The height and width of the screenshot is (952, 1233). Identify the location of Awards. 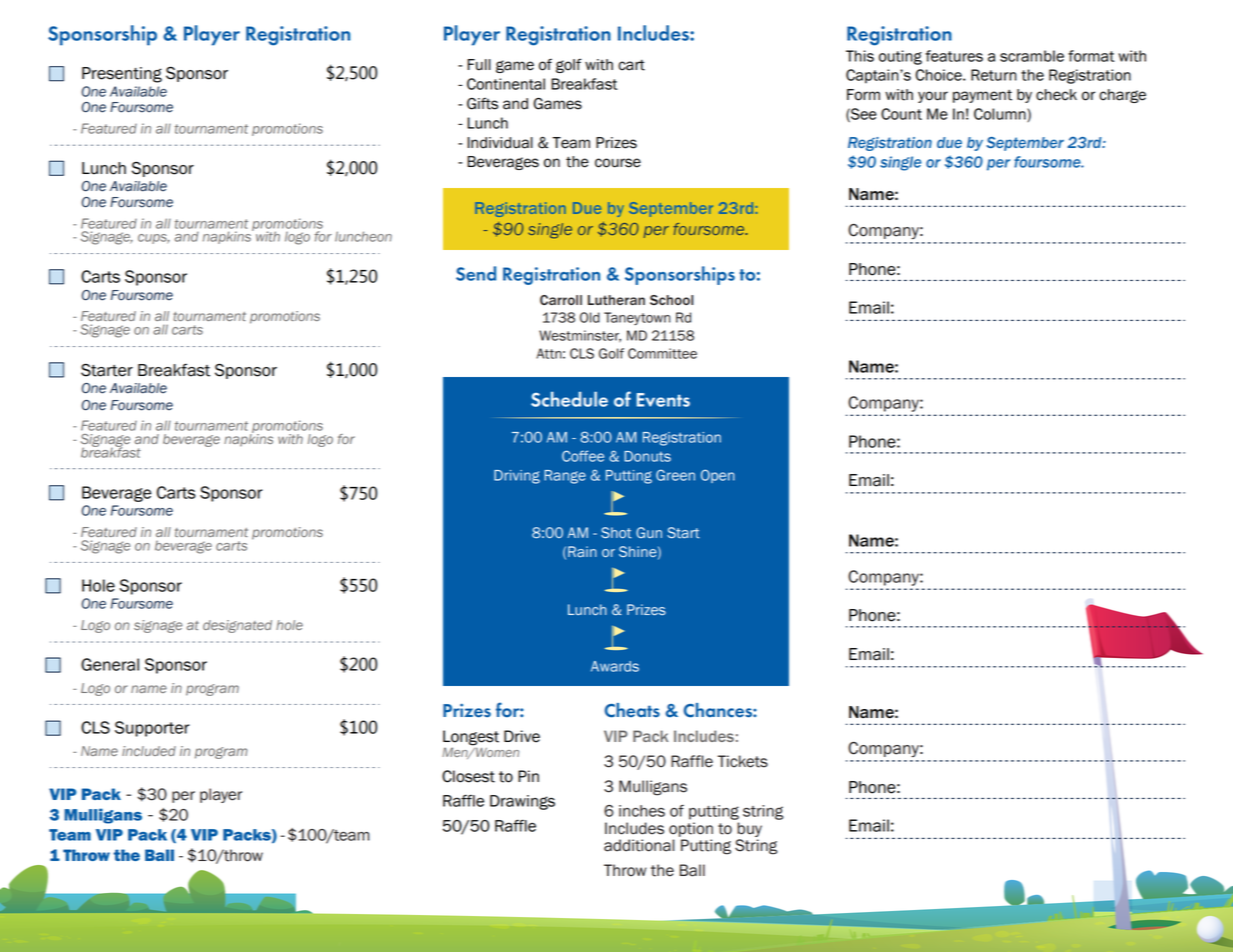
(615, 666).
